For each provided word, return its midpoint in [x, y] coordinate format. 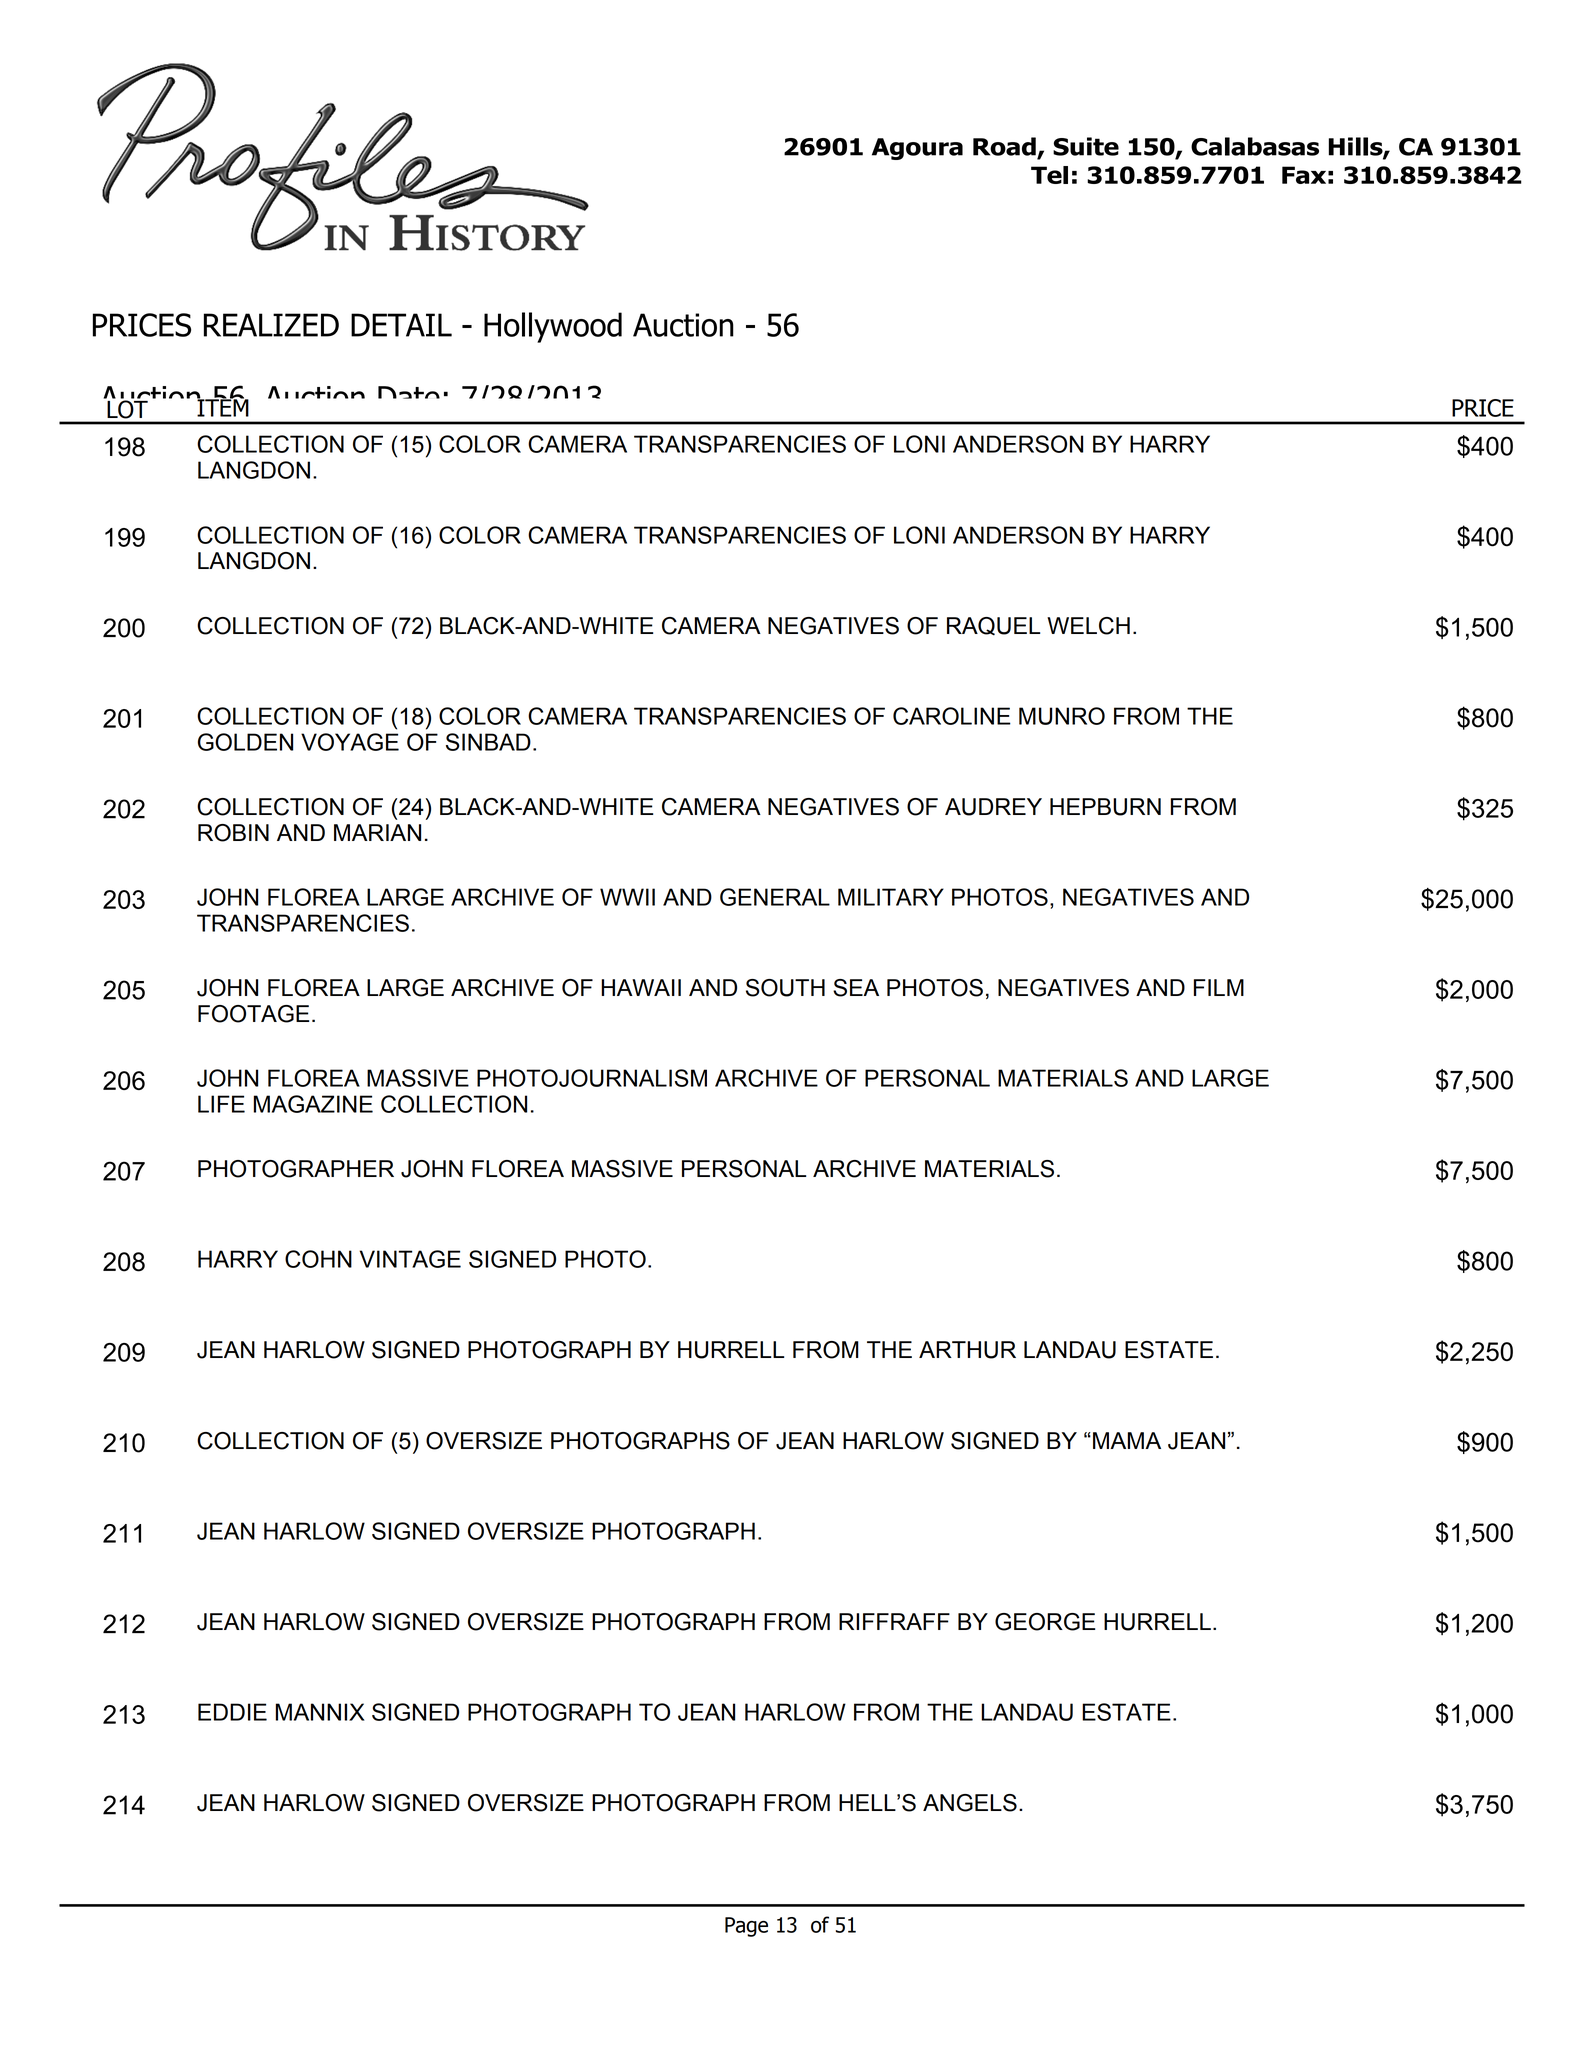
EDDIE [232, 1712]
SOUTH [785, 988]
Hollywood [553, 327]
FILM [1219, 987]
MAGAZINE [313, 1104]
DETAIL [401, 325]
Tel [1049, 175]
